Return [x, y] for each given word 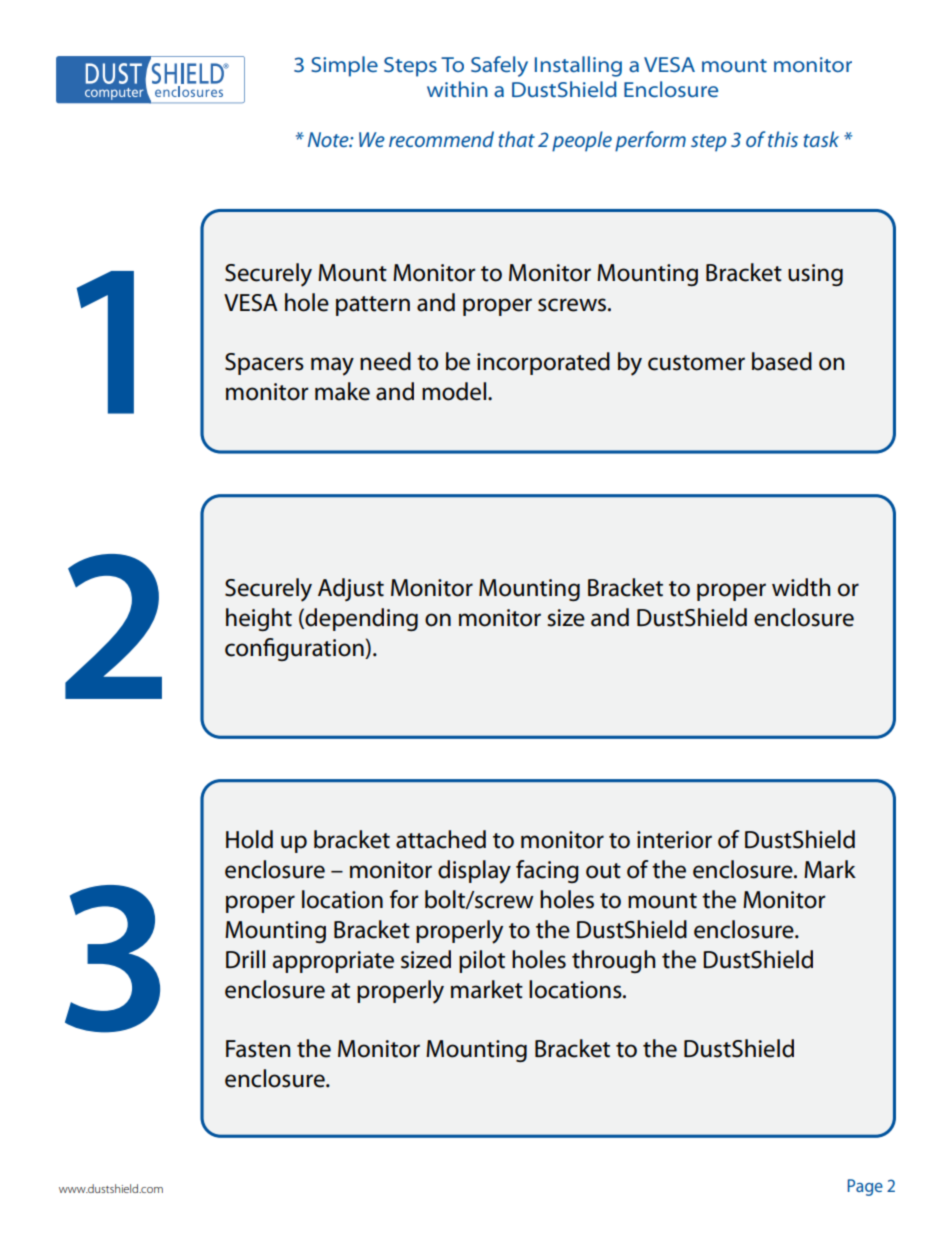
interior [674, 840]
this [783, 139]
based [782, 361]
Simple [344, 66]
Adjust [351, 589]
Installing [578, 66]
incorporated [543, 363]
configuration [295, 649]
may [332, 366]
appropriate [333, 962]
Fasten [258, 1049]
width [801, 587]
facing [547, 871]
